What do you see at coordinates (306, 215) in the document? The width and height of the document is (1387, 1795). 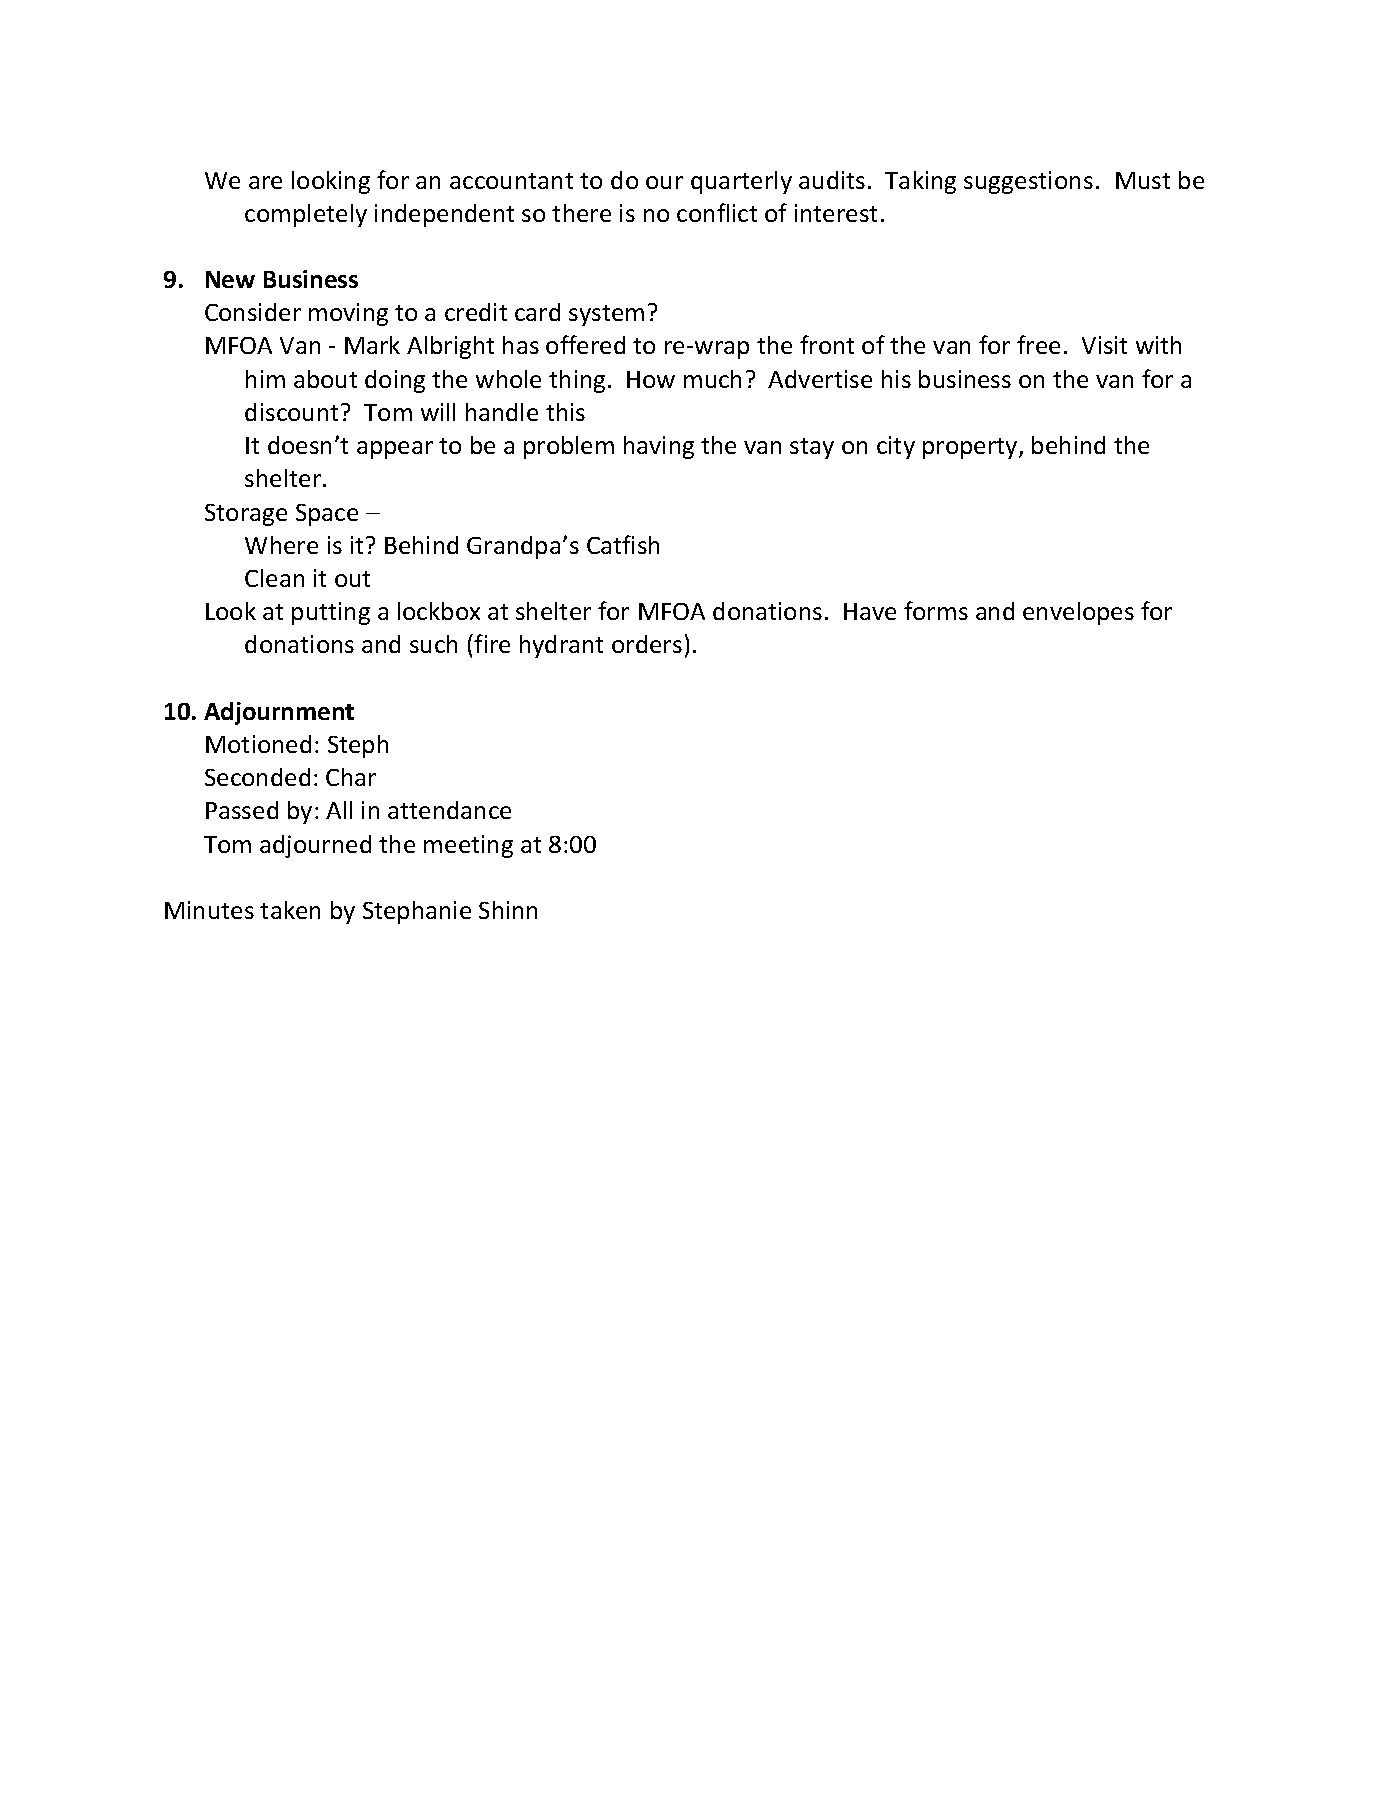 I see `completely` at bounding box center [306, 215].
